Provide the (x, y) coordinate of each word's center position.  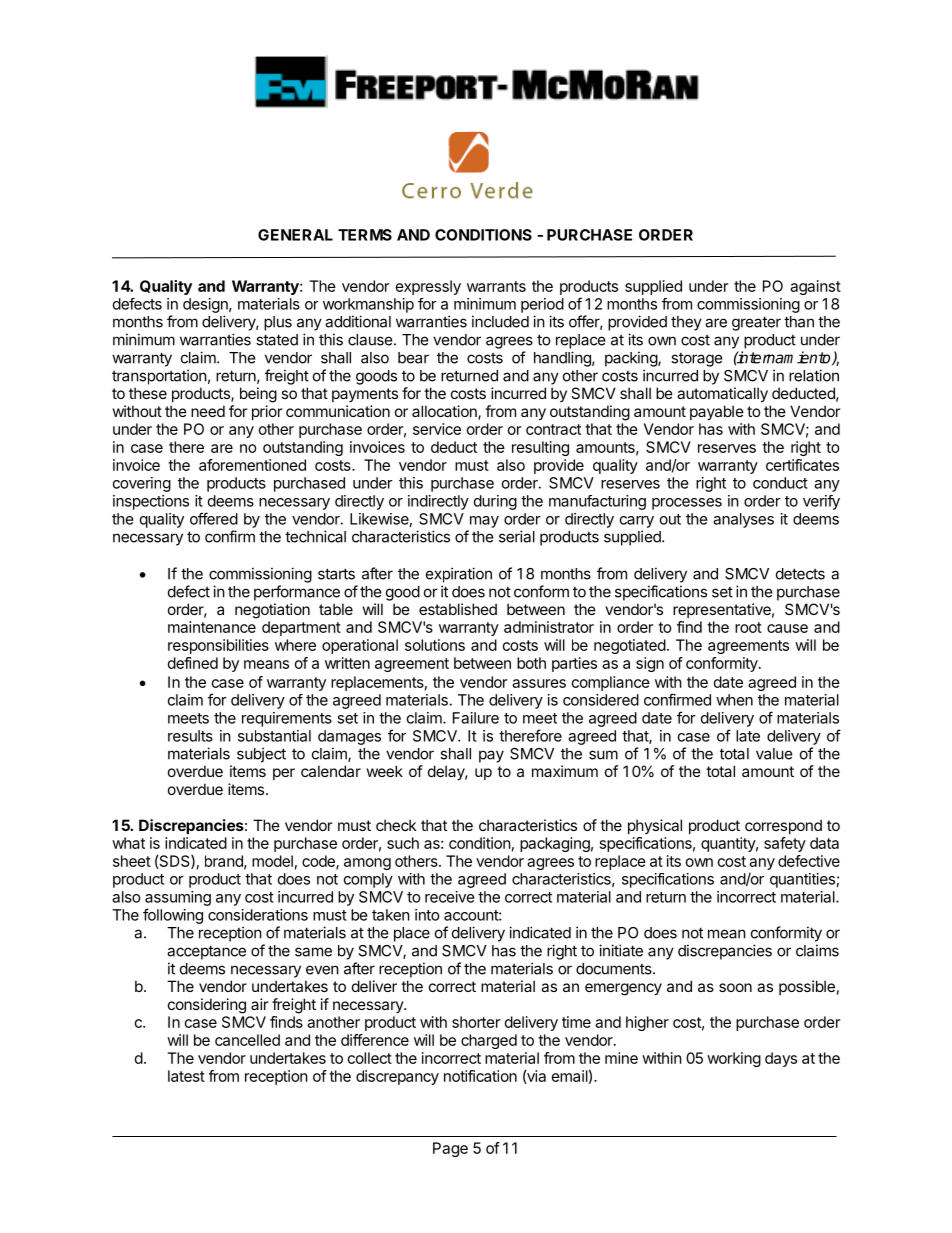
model (272, 861)
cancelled (247, 1040)
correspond (783, 826)
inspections (151, 502)
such (403, 843)
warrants (496, 286)
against (815, 287)
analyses (743, 520)
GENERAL (295, 235)
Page (450, 1149)
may (484, 522)
